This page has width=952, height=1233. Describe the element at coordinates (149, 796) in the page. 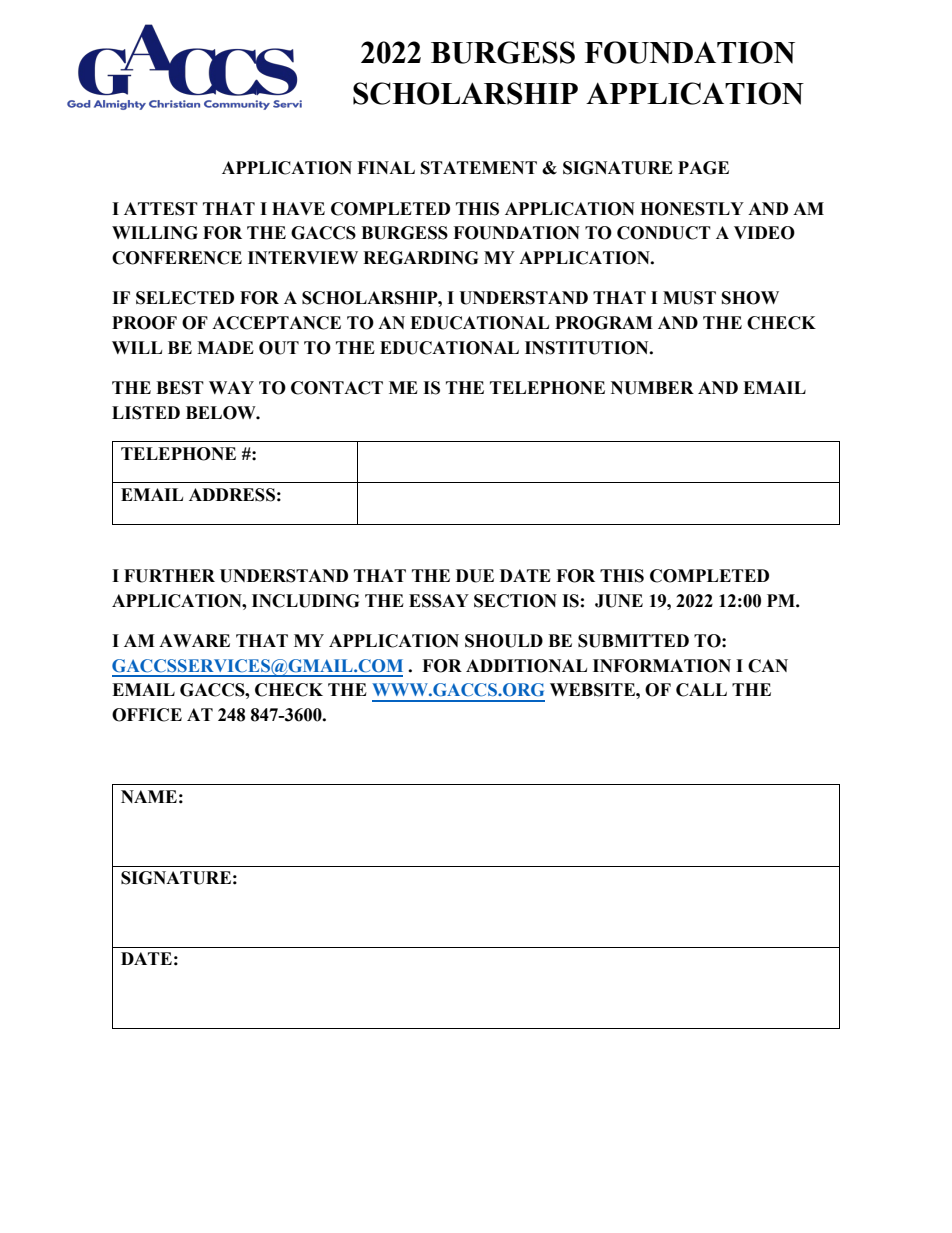

I see `NAME` at that location.
